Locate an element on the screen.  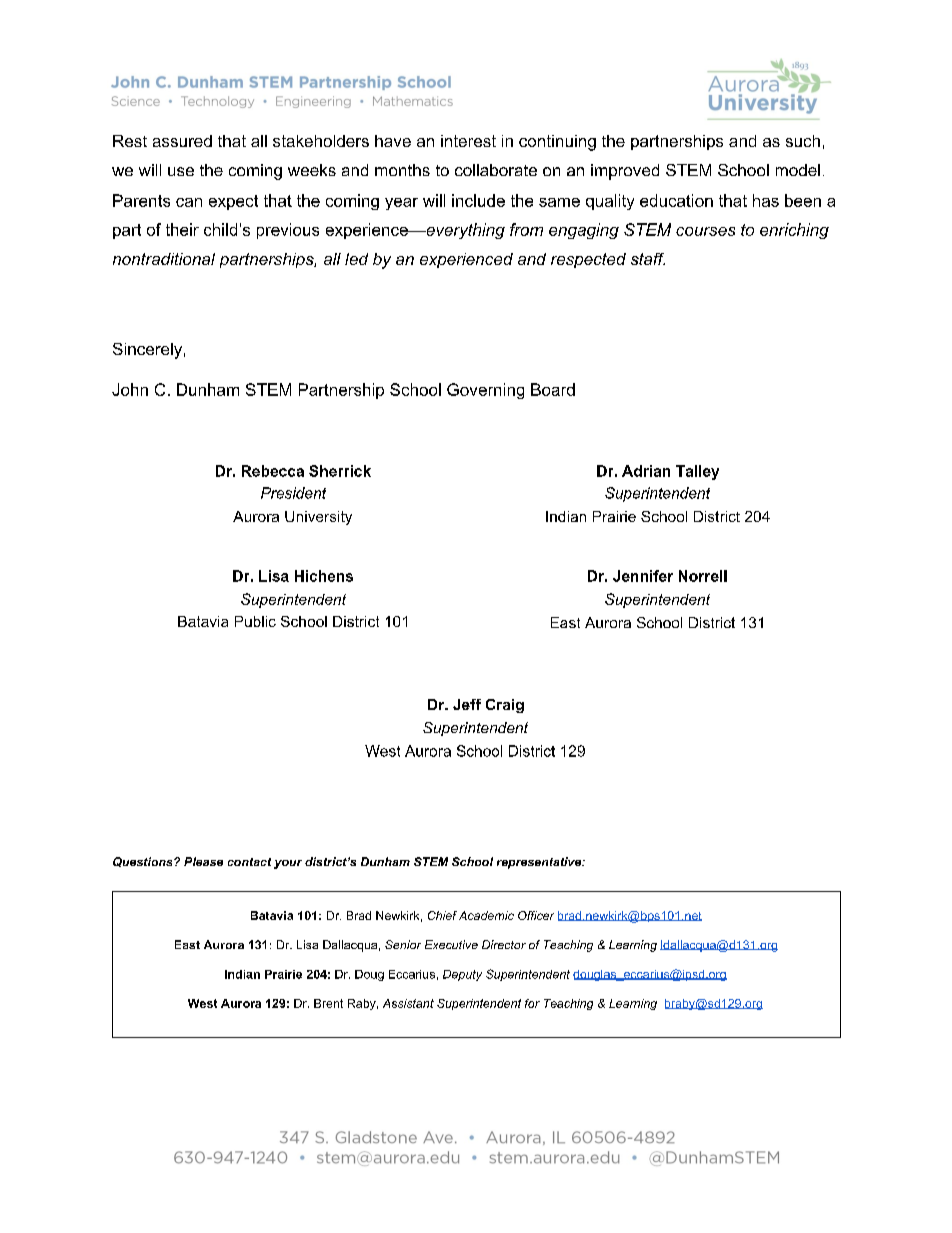
Brent is located at coordinates (328, 1003).
